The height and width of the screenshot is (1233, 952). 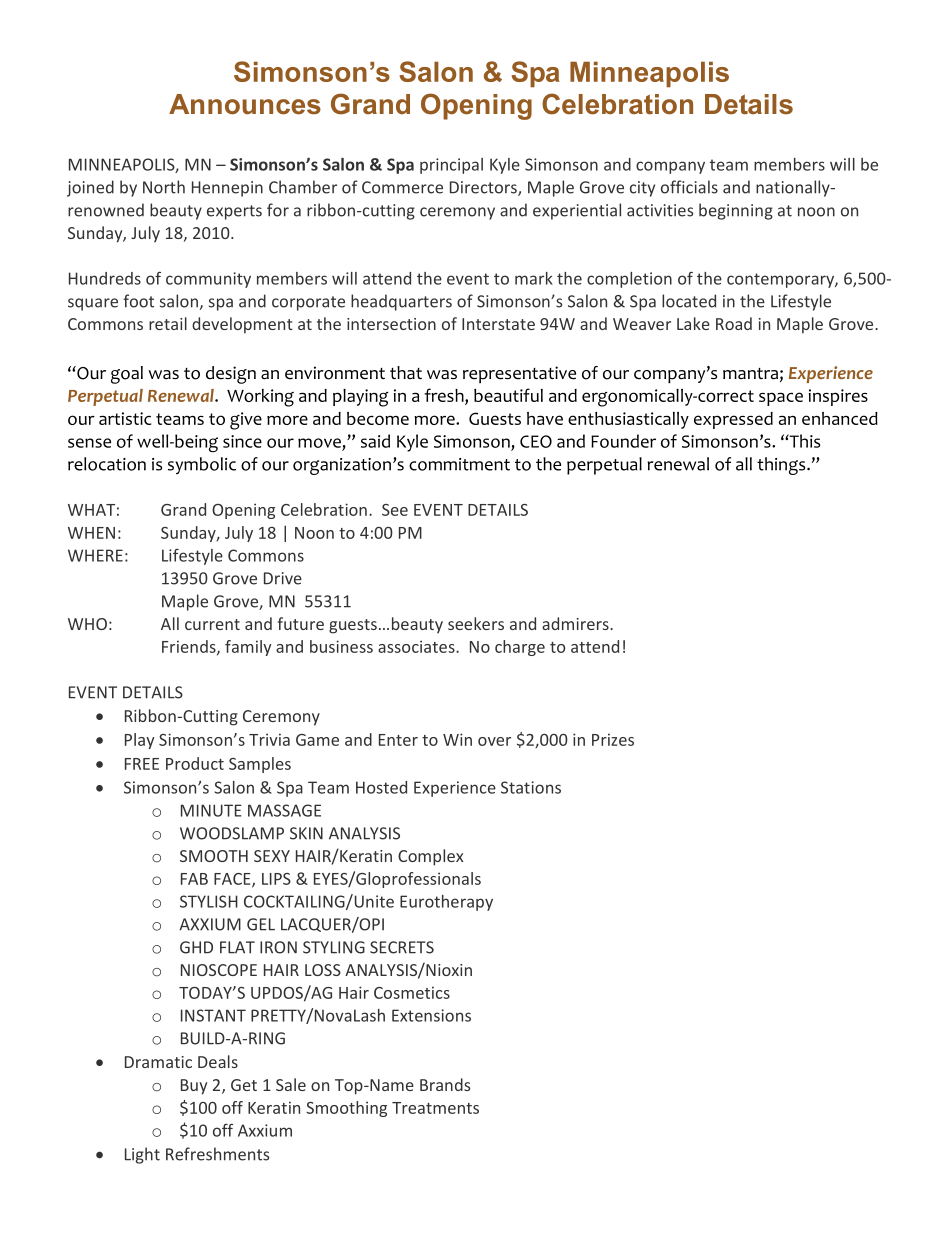 What do you see at coordinates (689, 187) in the screenshot?
I see `officials` at bounding box center [689, 187].
